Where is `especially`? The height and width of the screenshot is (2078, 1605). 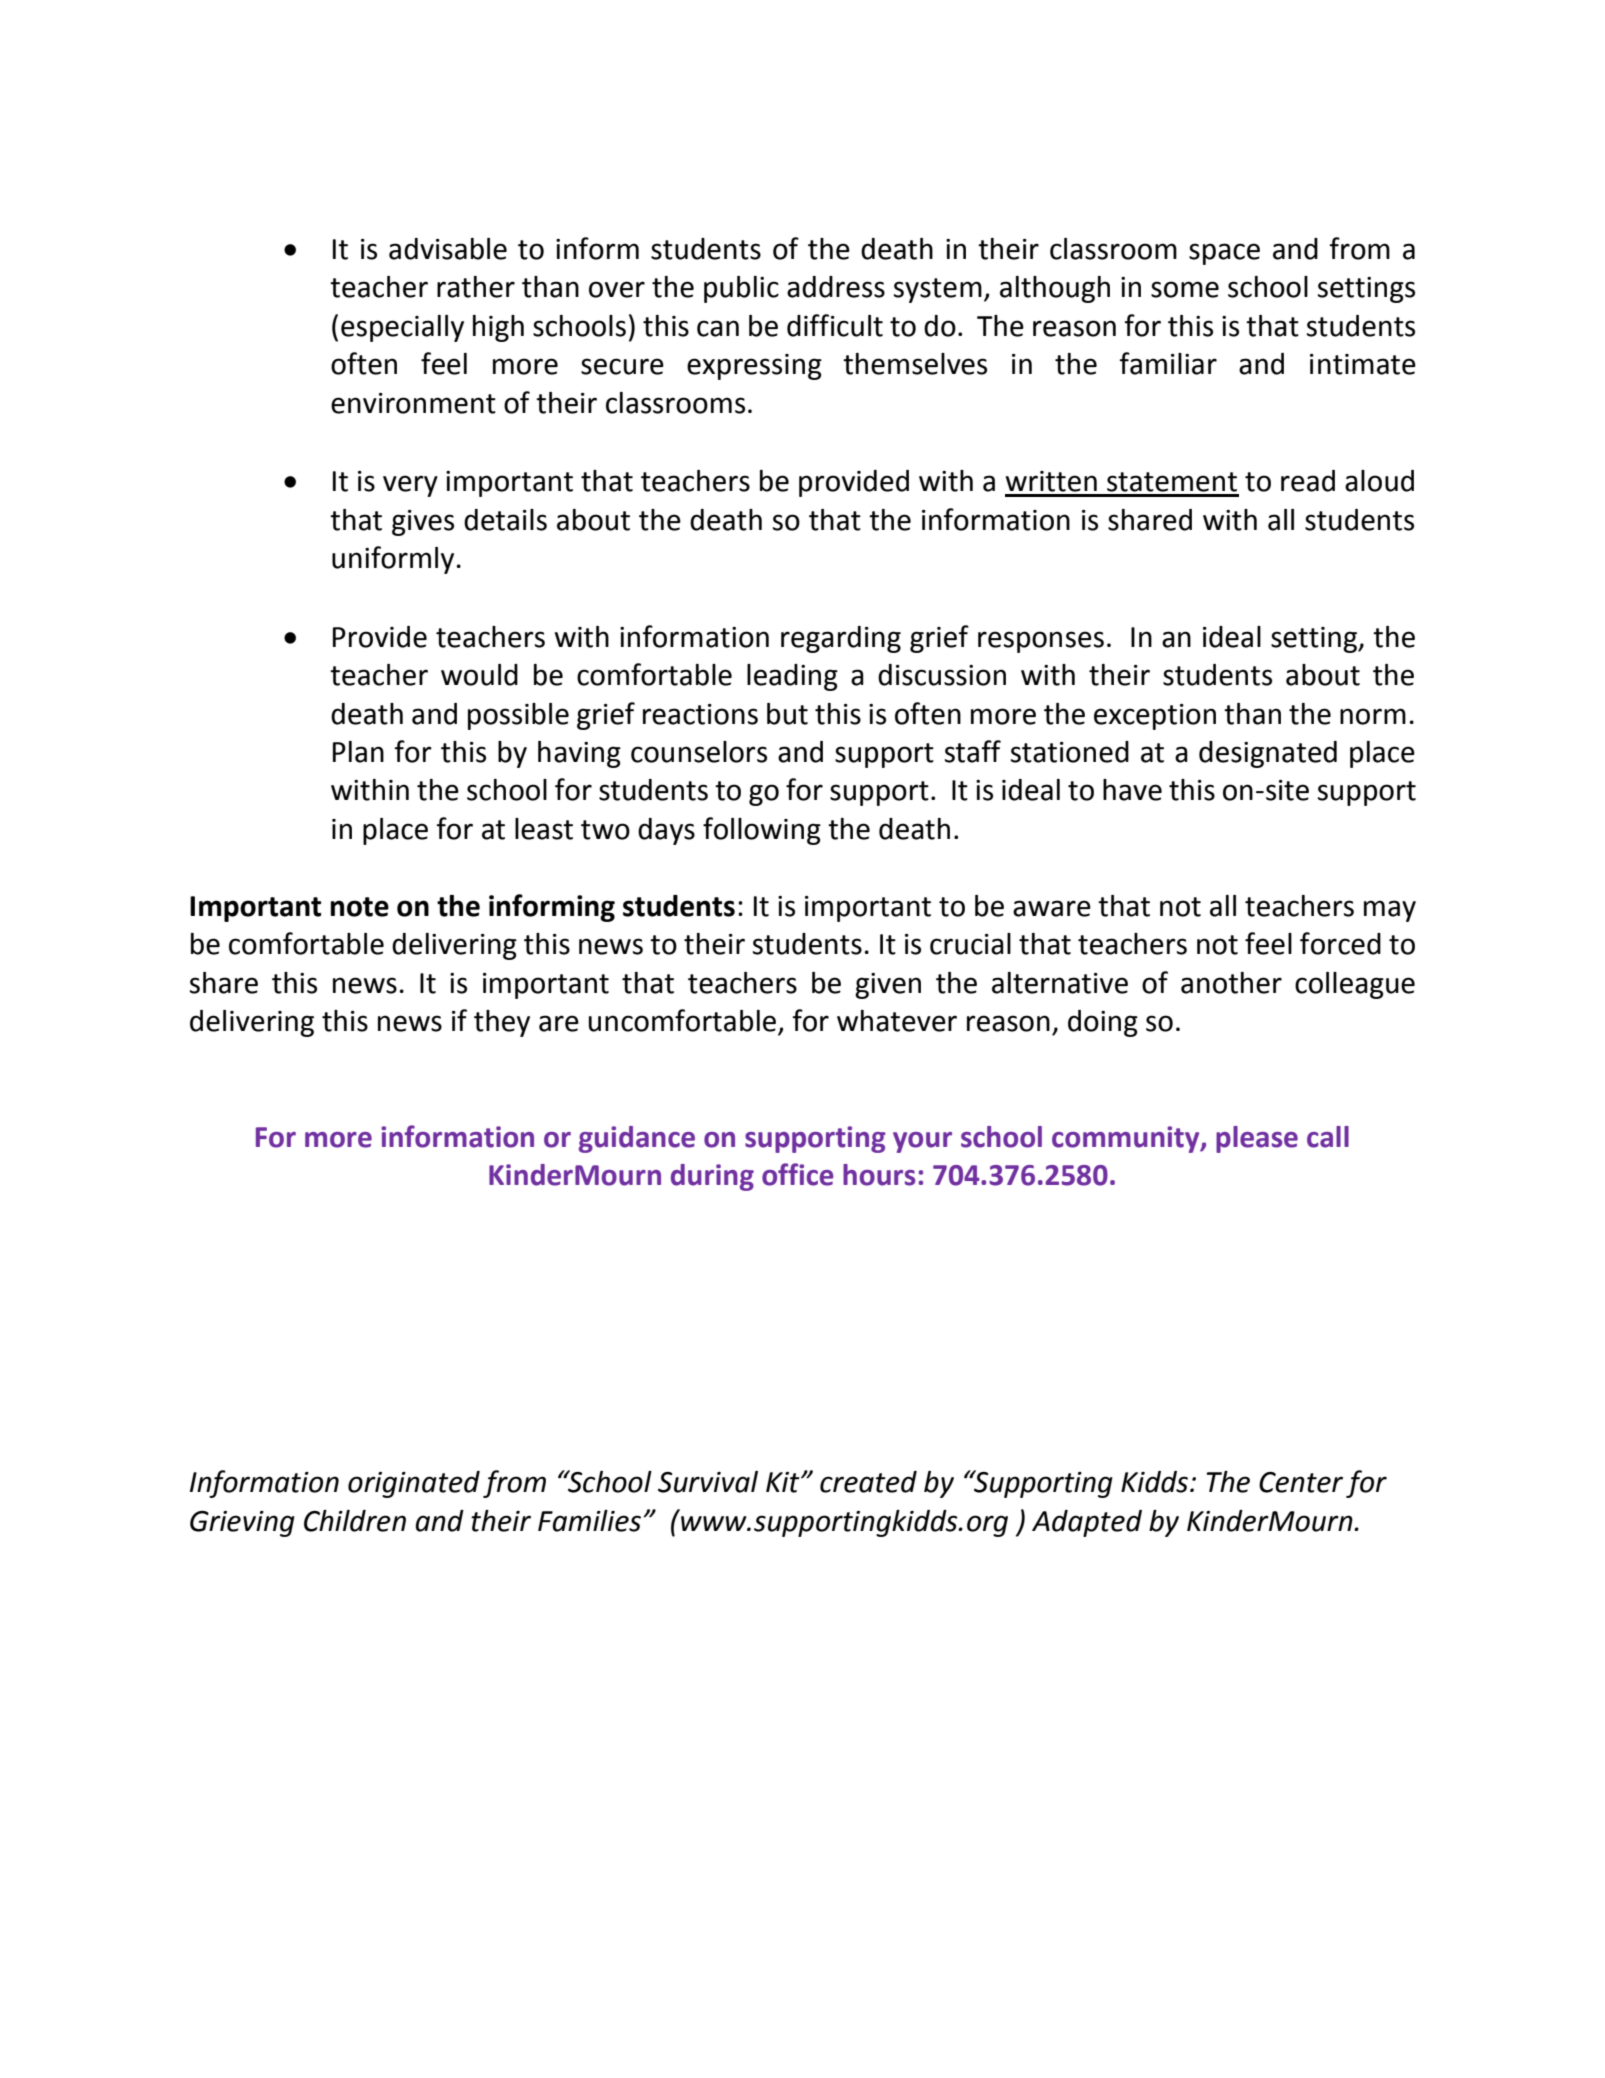 especially is located at coordinates (402, 328).
